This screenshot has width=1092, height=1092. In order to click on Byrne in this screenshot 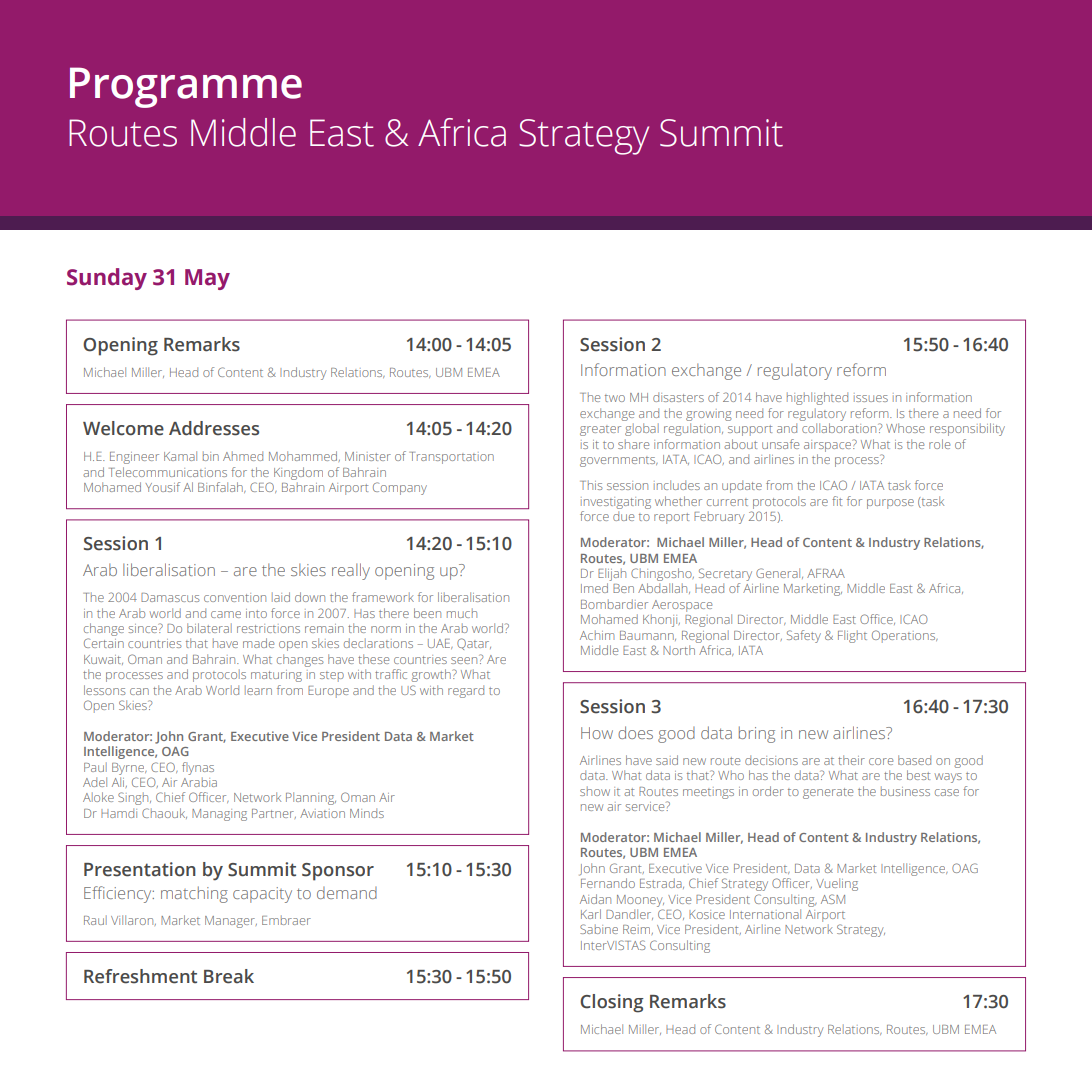, I will do `click(129, 769)`.
